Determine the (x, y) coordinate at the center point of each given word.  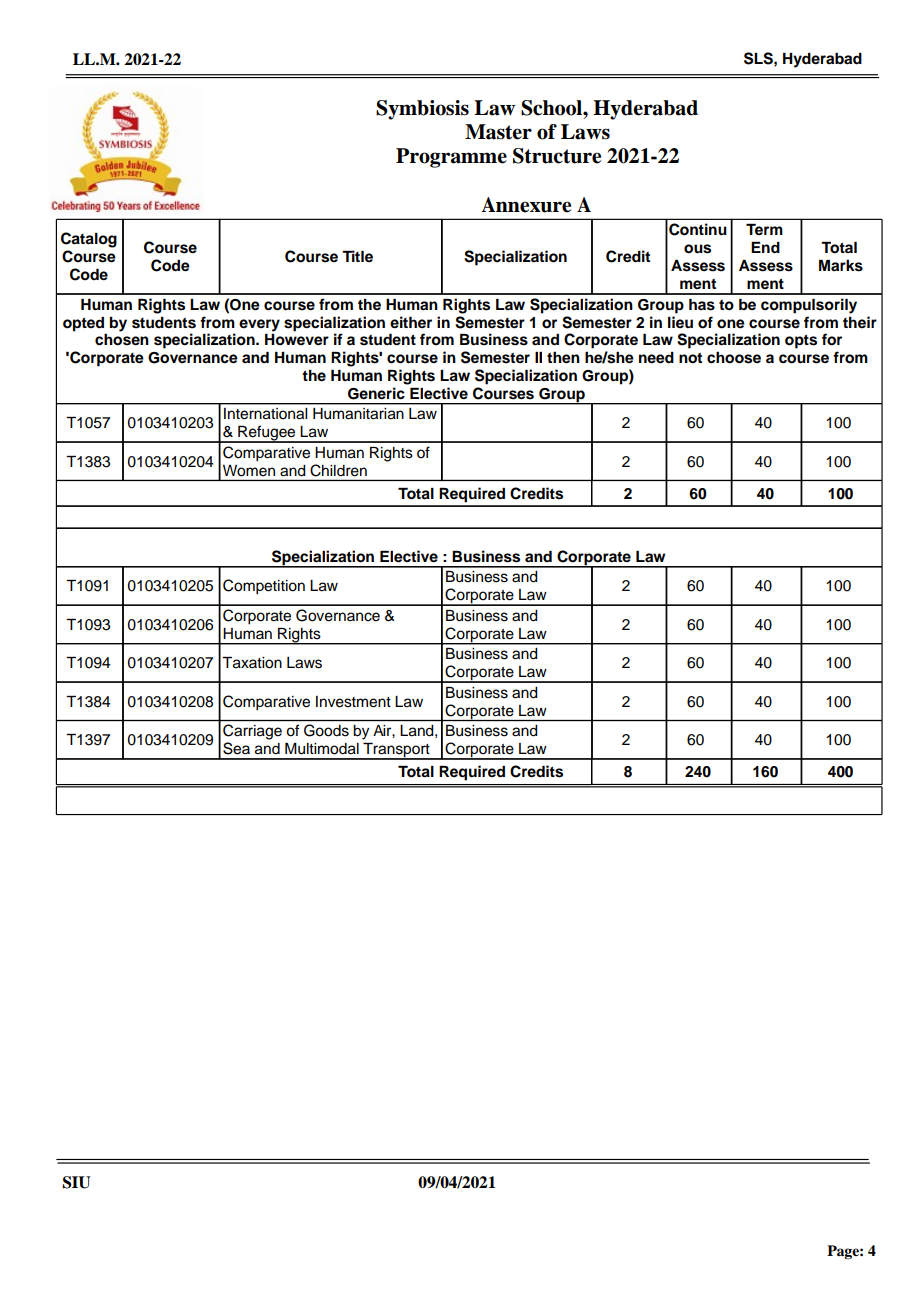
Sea (236, 748)
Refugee (267, 434)
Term (764, 229)
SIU (77, 1182)
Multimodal (322, 749)
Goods (326, 730)
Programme (451, 158)
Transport (396, 751)
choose (734, 358)
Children (338, 470)
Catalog (89, 240)
